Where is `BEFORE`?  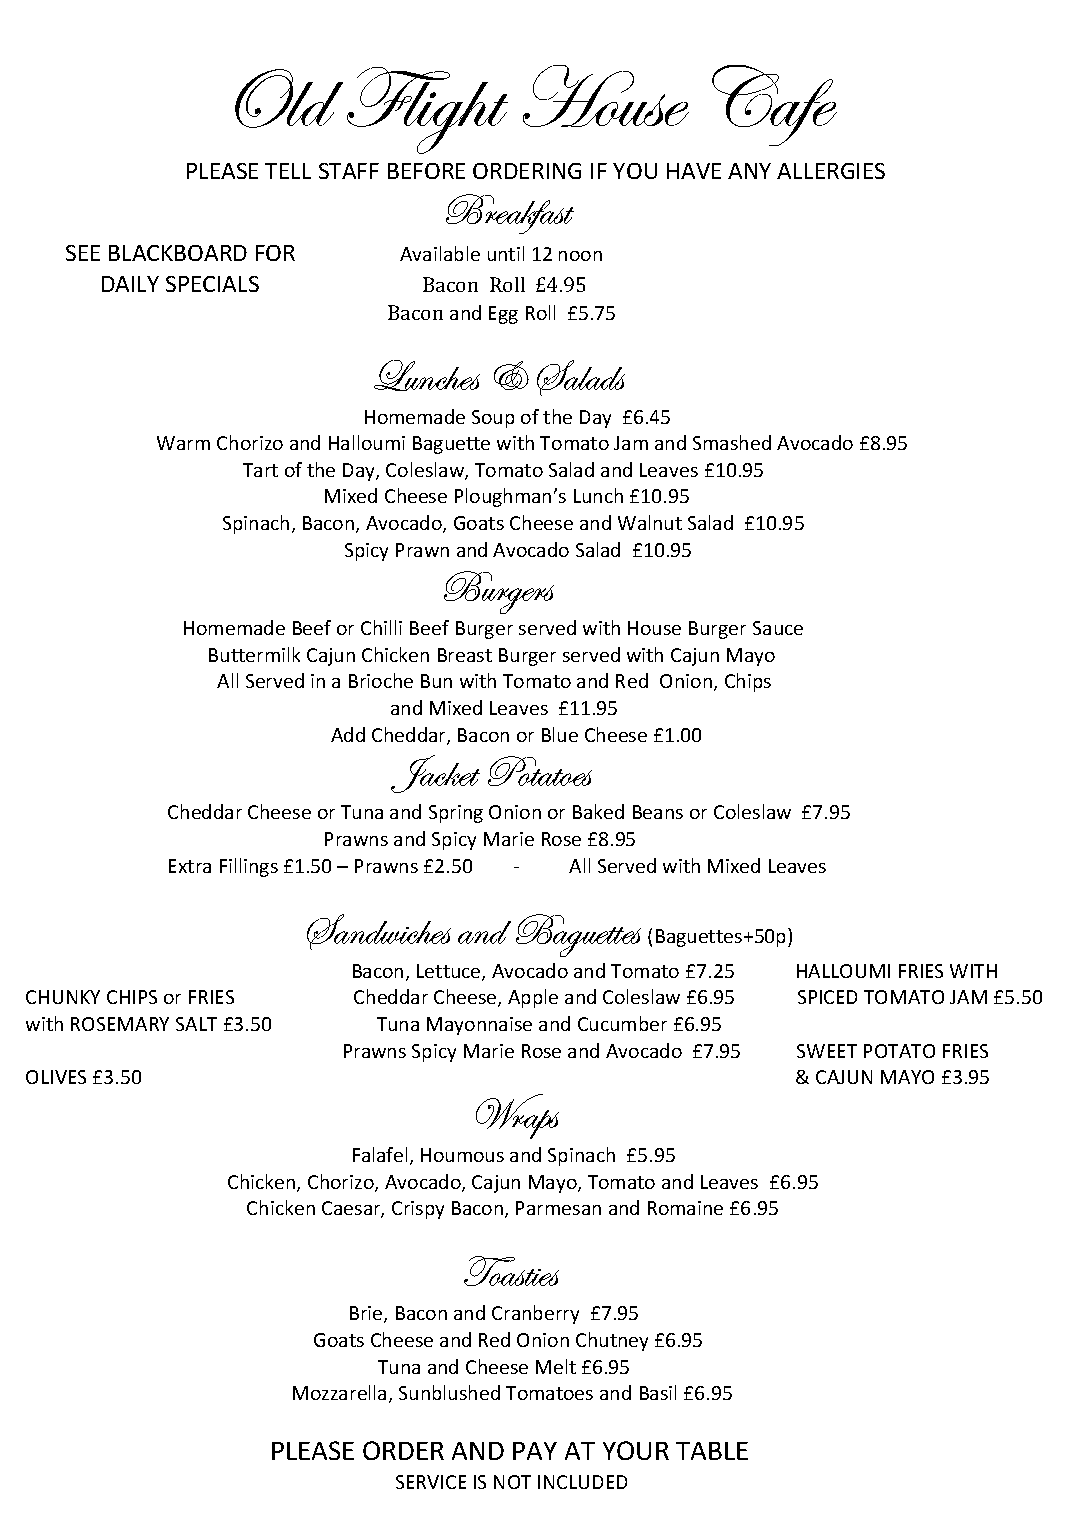 BEFORE is located at coordinates (426, 171).
